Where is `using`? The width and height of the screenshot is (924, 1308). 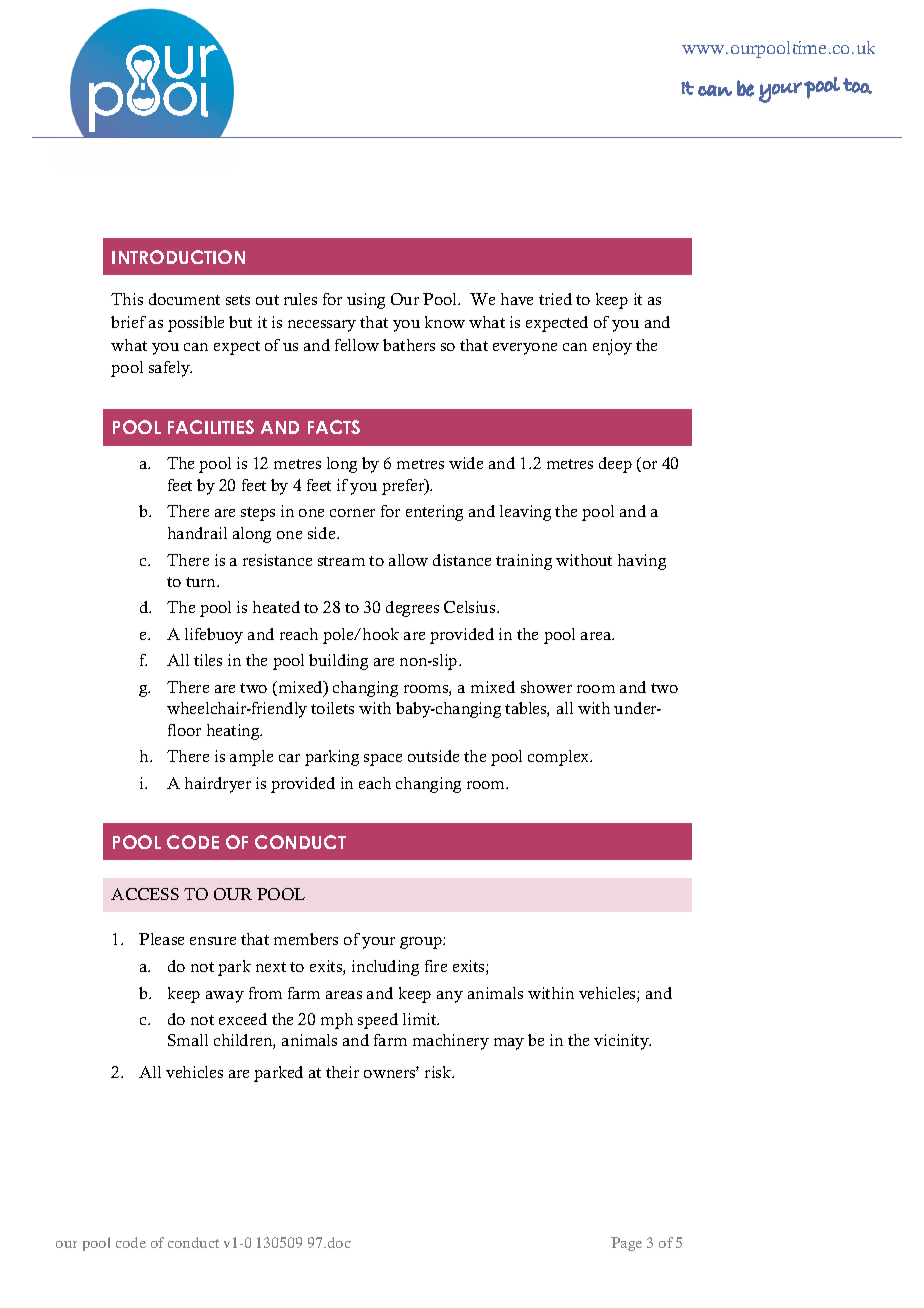 using is located at coordinates (366, 301).
